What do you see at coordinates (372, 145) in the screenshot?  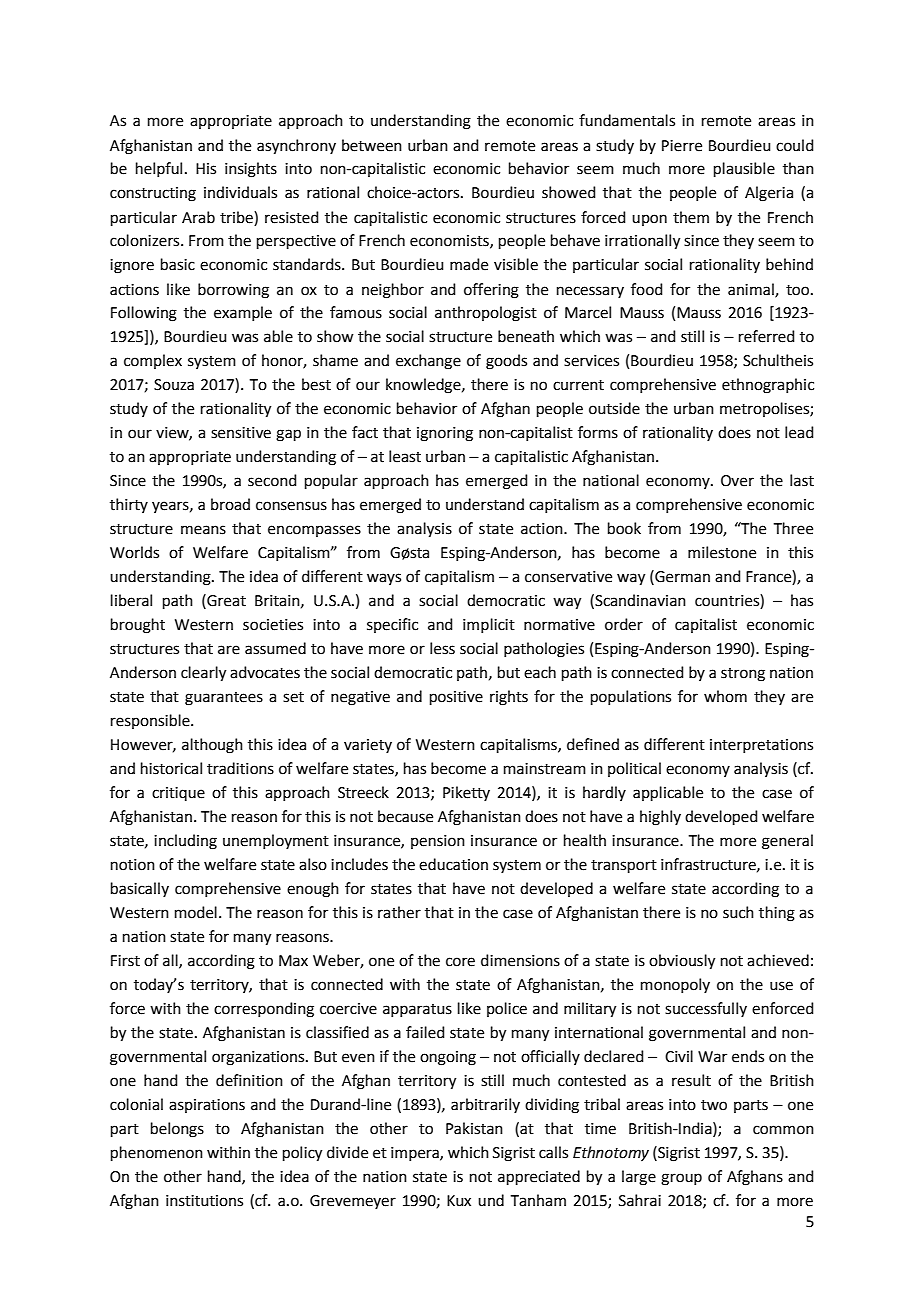 I see `between` at bounding box center [372, 145].
